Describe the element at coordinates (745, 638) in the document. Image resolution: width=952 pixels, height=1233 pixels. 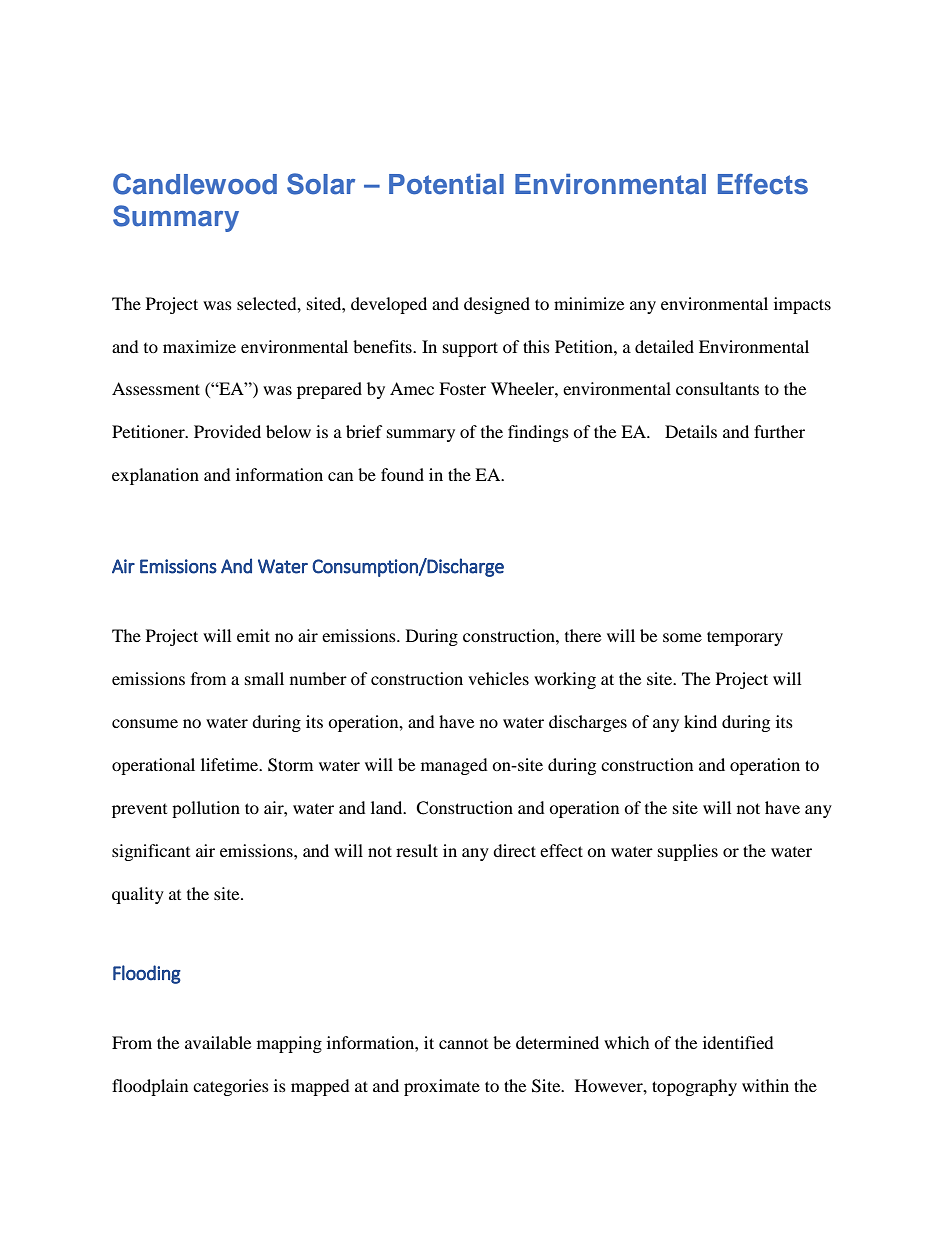
I see `temporary` at that location.
